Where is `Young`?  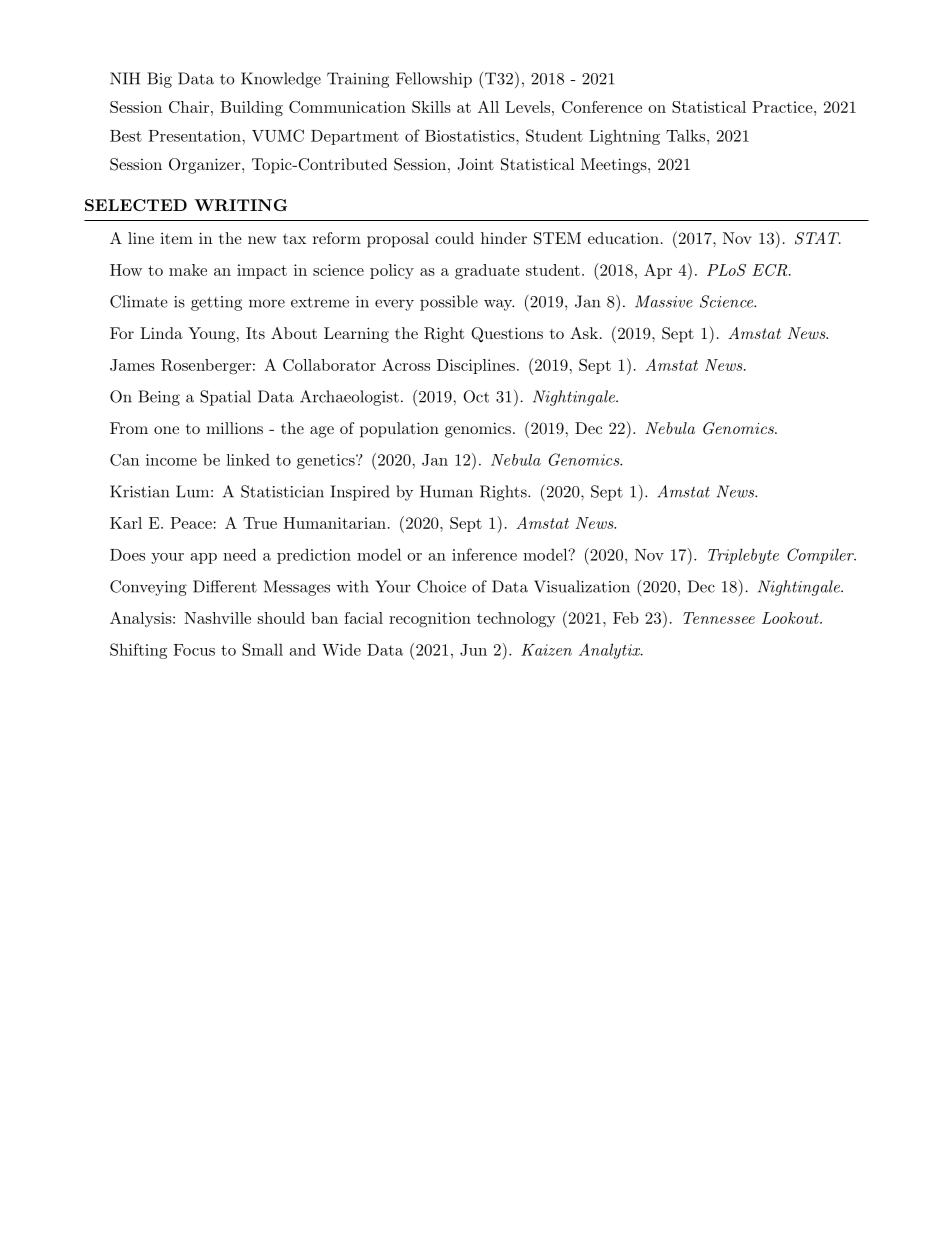 Young is located at coordinates (211, 335).
